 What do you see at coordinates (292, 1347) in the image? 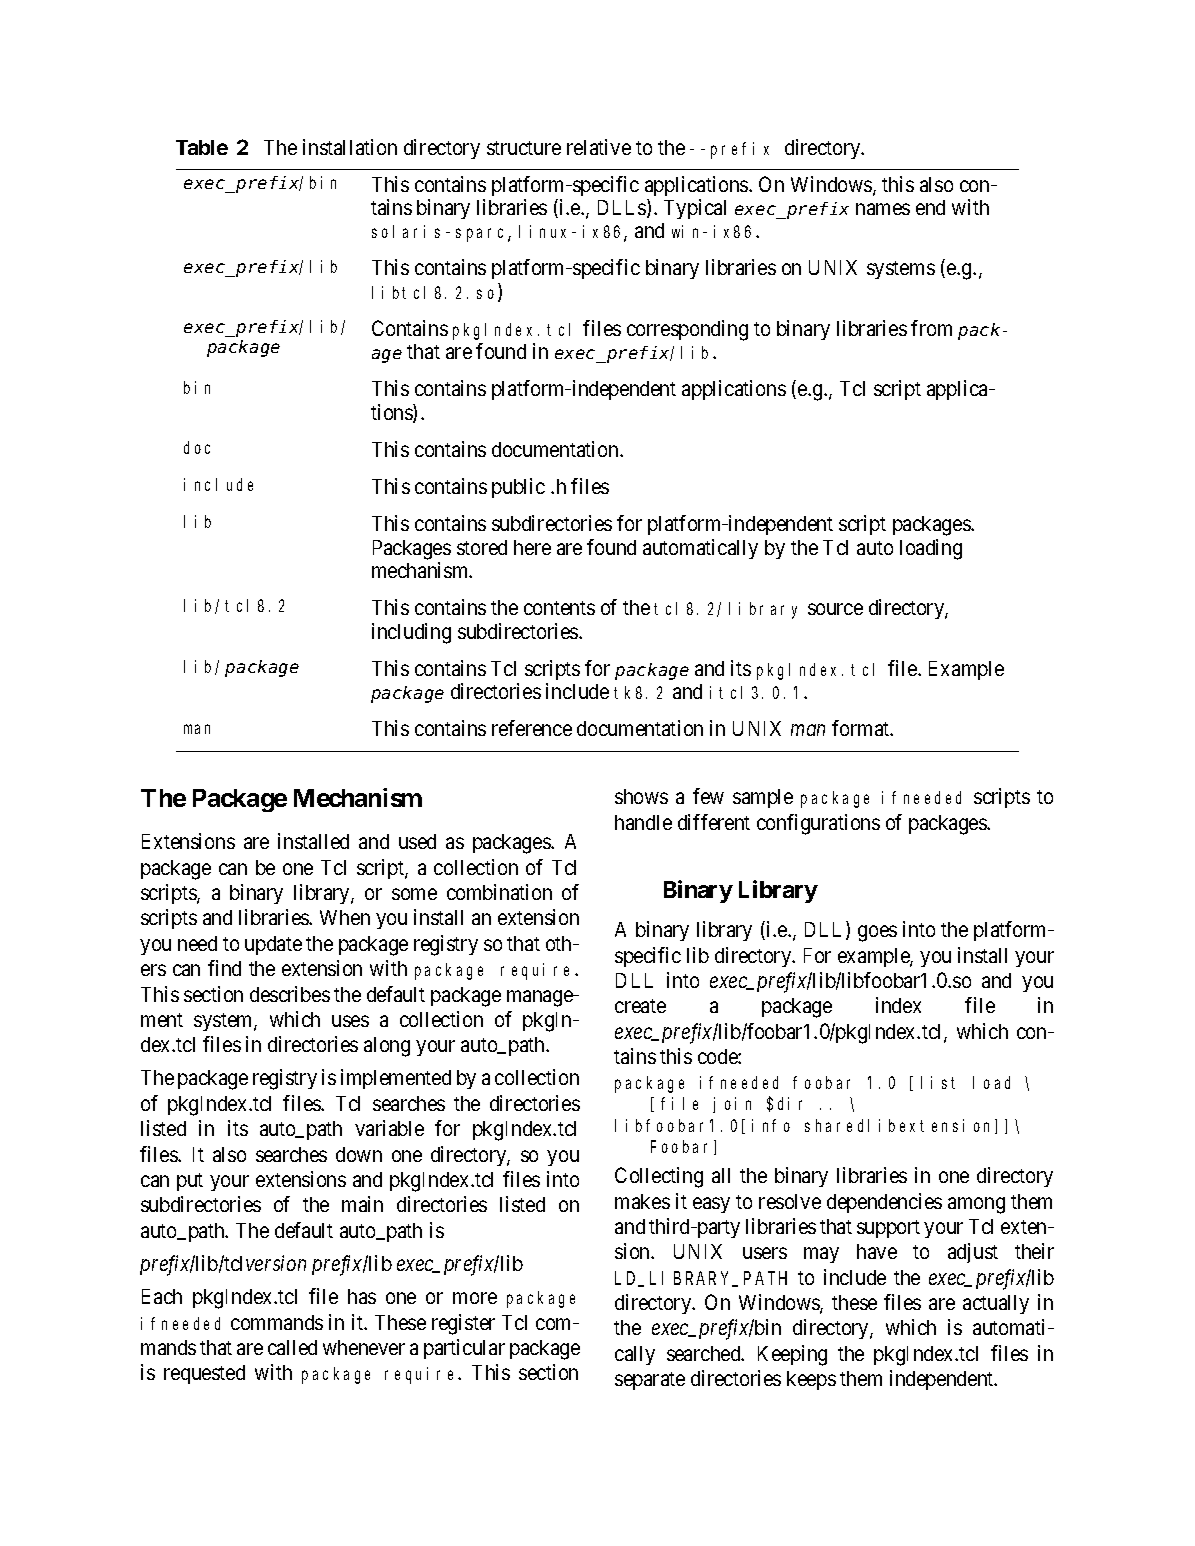
I see `called` at bounding box center [292, 1347].
